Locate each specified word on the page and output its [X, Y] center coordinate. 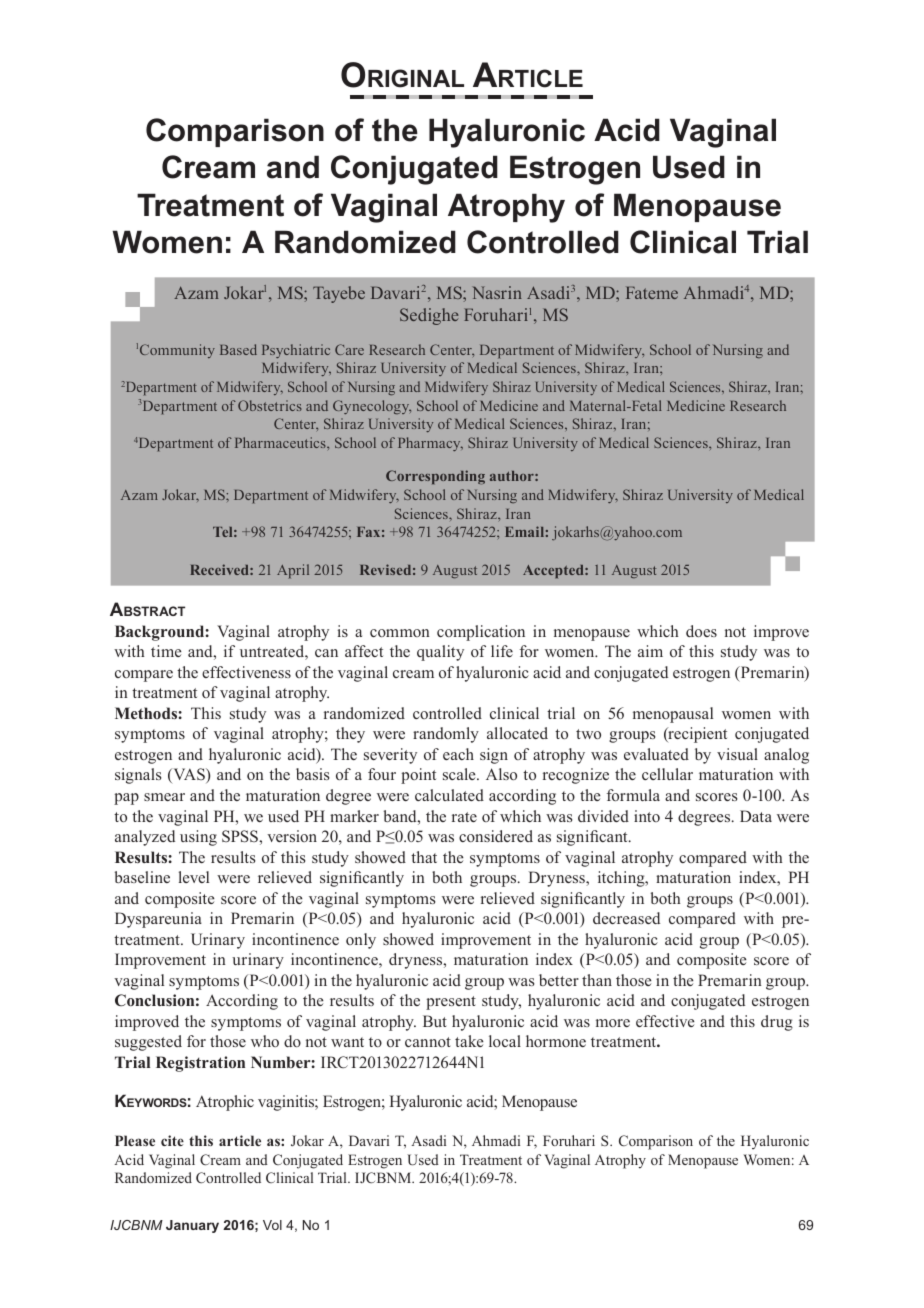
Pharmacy [430, 444]
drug [777, 1023]
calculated [449, 795]
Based [238, 349]
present [451, 1003]
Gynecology [372, 407]
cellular [667, 774]
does [701, 631]
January [192, 1226]
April [293, 571]
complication [481, 633]
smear [164, 797]
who [265, 1041]
